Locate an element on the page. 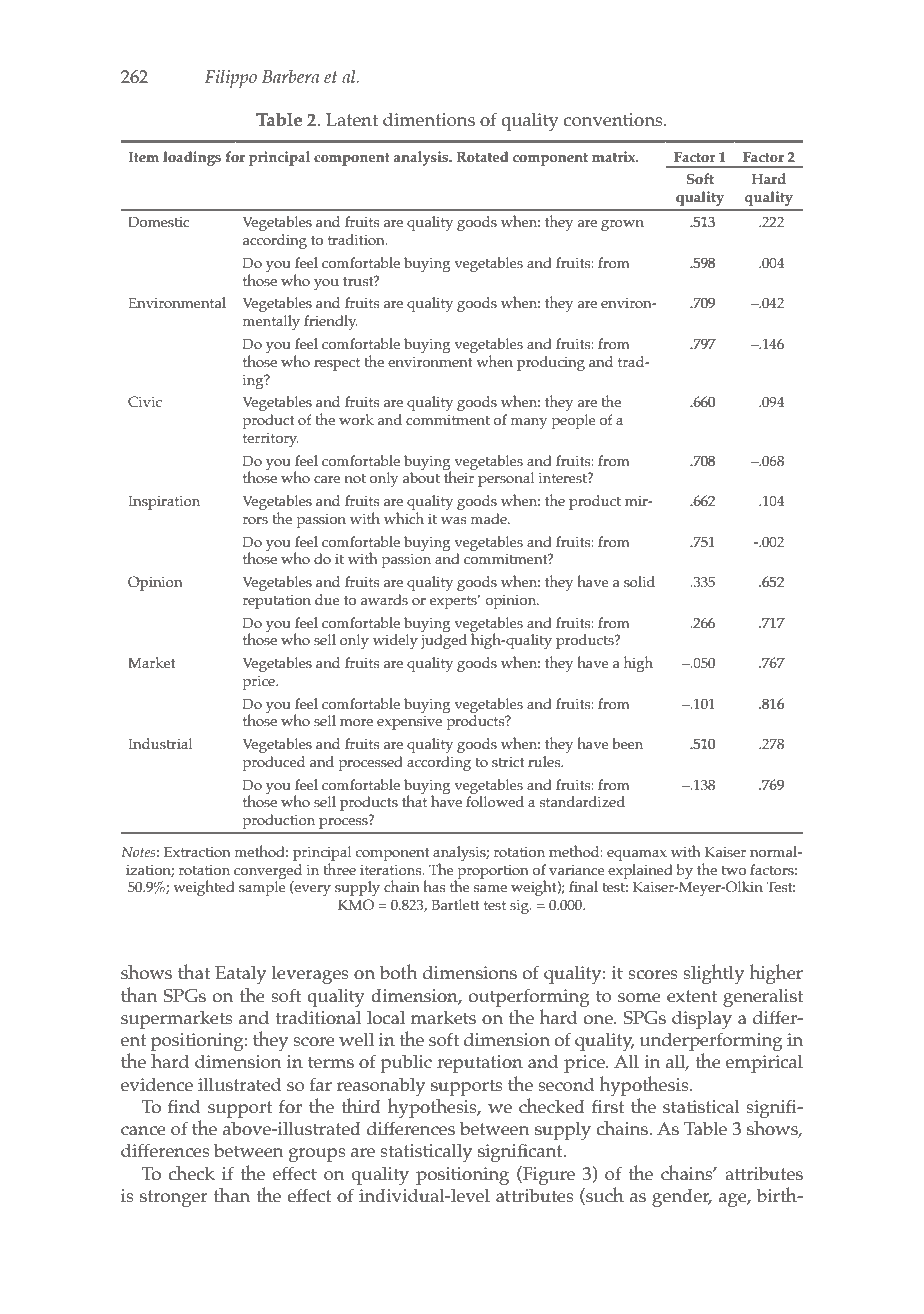 The height and width of the page is (1314, 924). dimentions is located at coordinates (429, 120).
